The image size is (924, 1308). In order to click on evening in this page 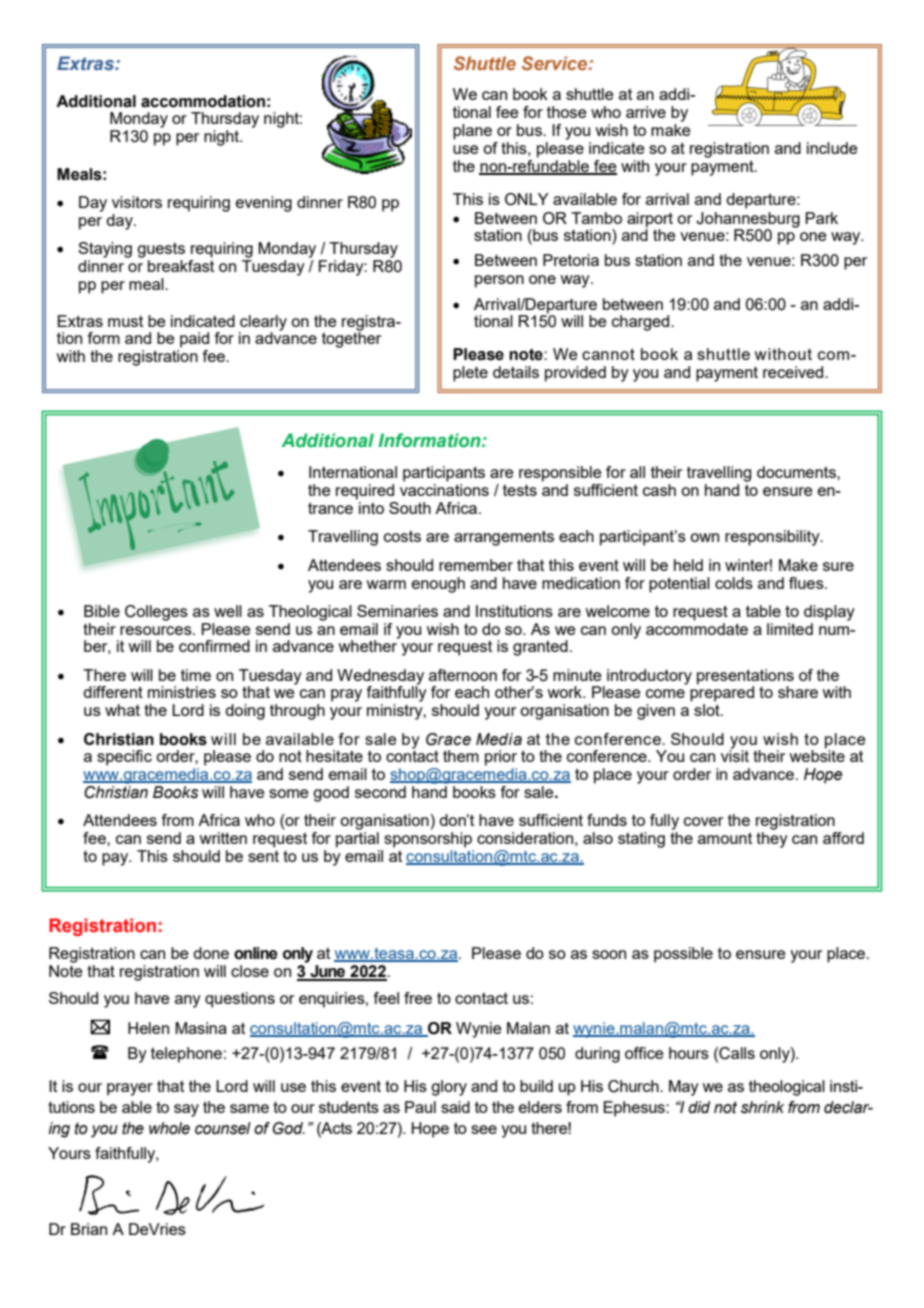, I will do `click(264, 204)`.
